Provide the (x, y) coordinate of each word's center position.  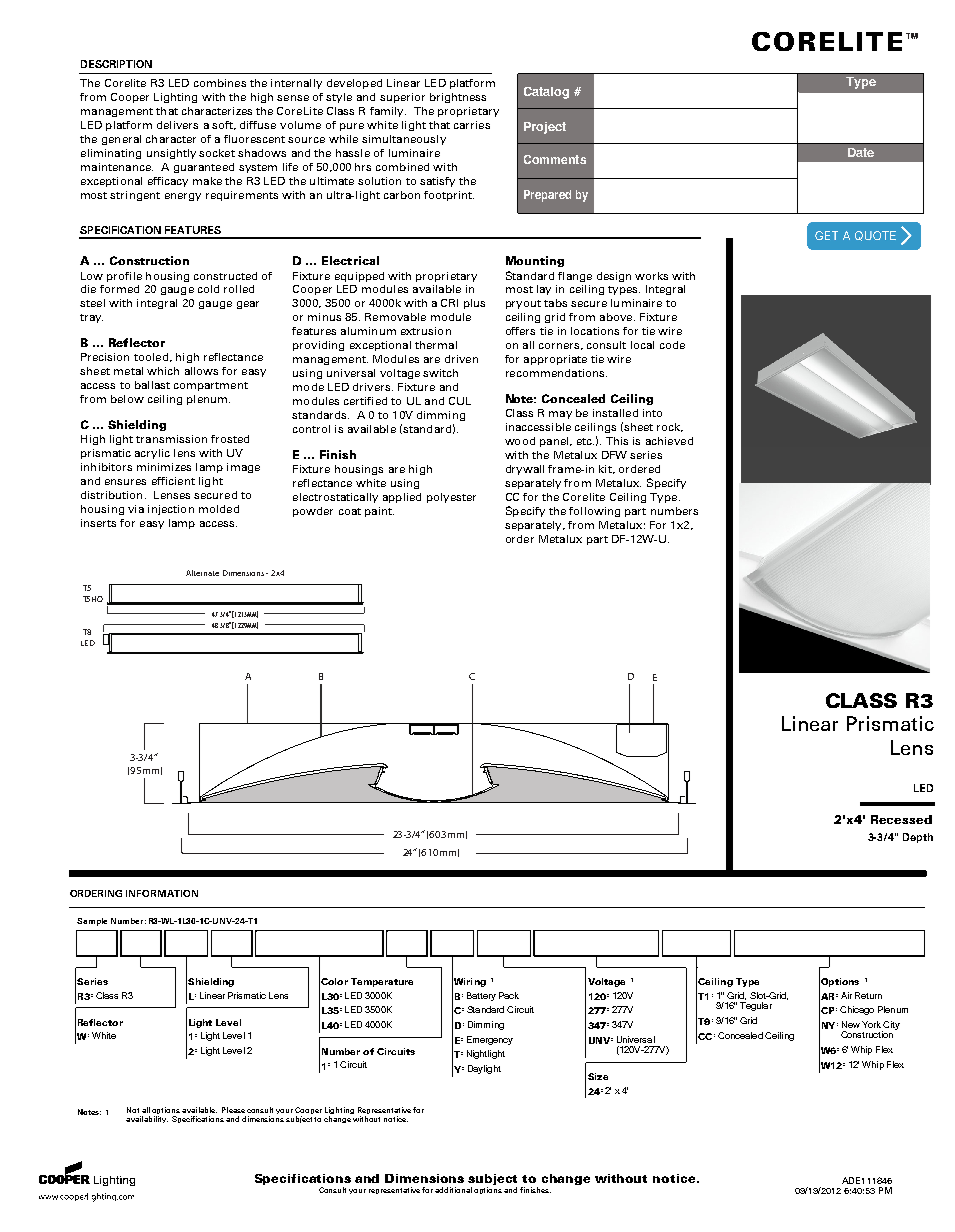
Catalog (546, 93)
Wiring (469, 982)
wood (520, 441)
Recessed (901, 819)
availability (147, 1119)
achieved (669, 441)
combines (220, 83)
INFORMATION (162, 893)
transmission (171, 439)
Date (861, 152)
